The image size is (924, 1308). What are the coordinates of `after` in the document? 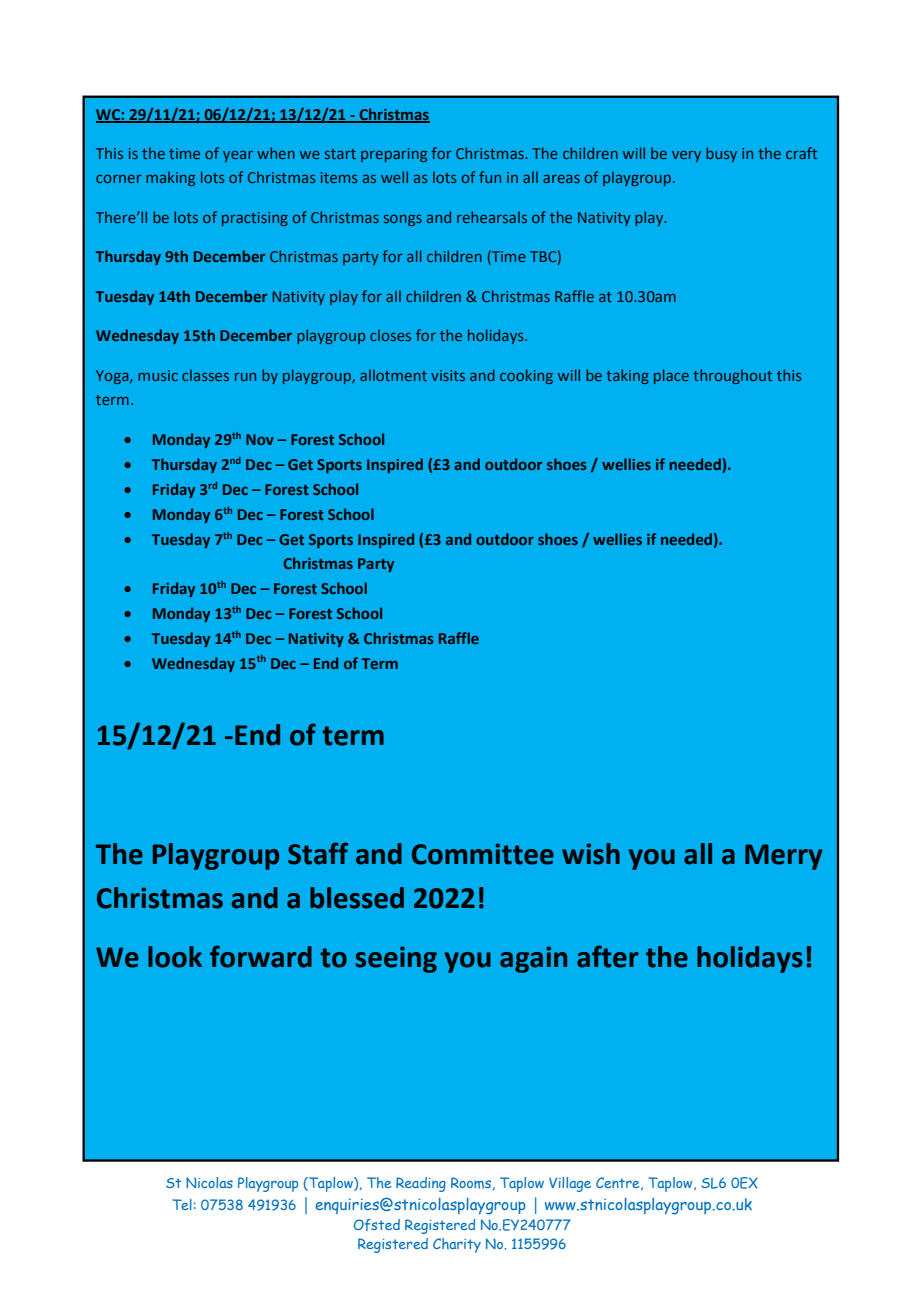 It's located at (607, 956).
